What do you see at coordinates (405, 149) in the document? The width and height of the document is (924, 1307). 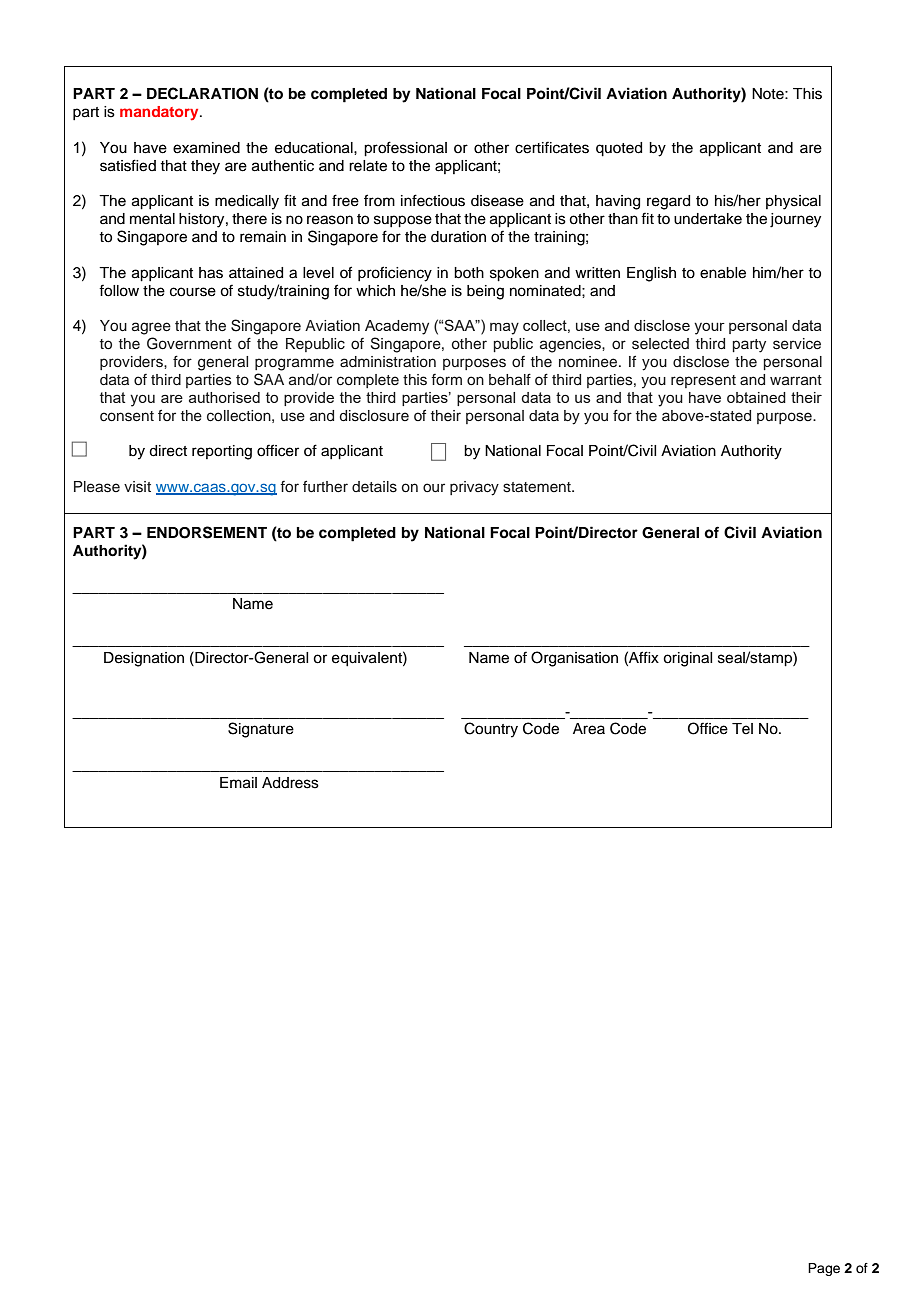 I see `professional` at bounding box center [405, 149].
